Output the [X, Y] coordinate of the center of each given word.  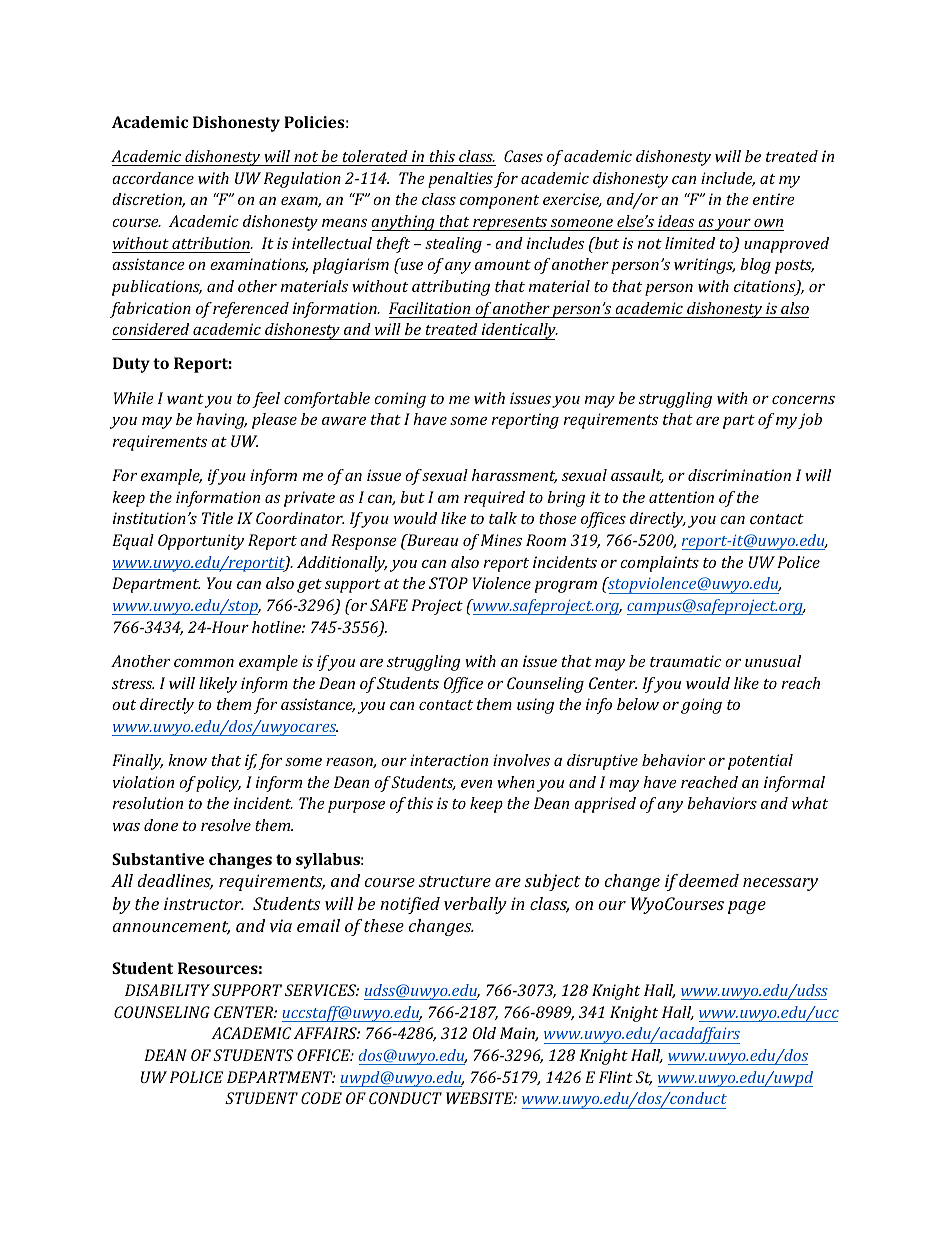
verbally [475, 905]
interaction [449, 760]
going [701, 706]
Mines [501, 540]
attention [681, 497]
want [185, 399]
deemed [709, 880]
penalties [460, 180]
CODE [321, 1098]
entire [774, 199]
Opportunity [201, 542]
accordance [153, 178]
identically [518, 331]
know [187, 760]
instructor [204, 903]
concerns [803, 400]
